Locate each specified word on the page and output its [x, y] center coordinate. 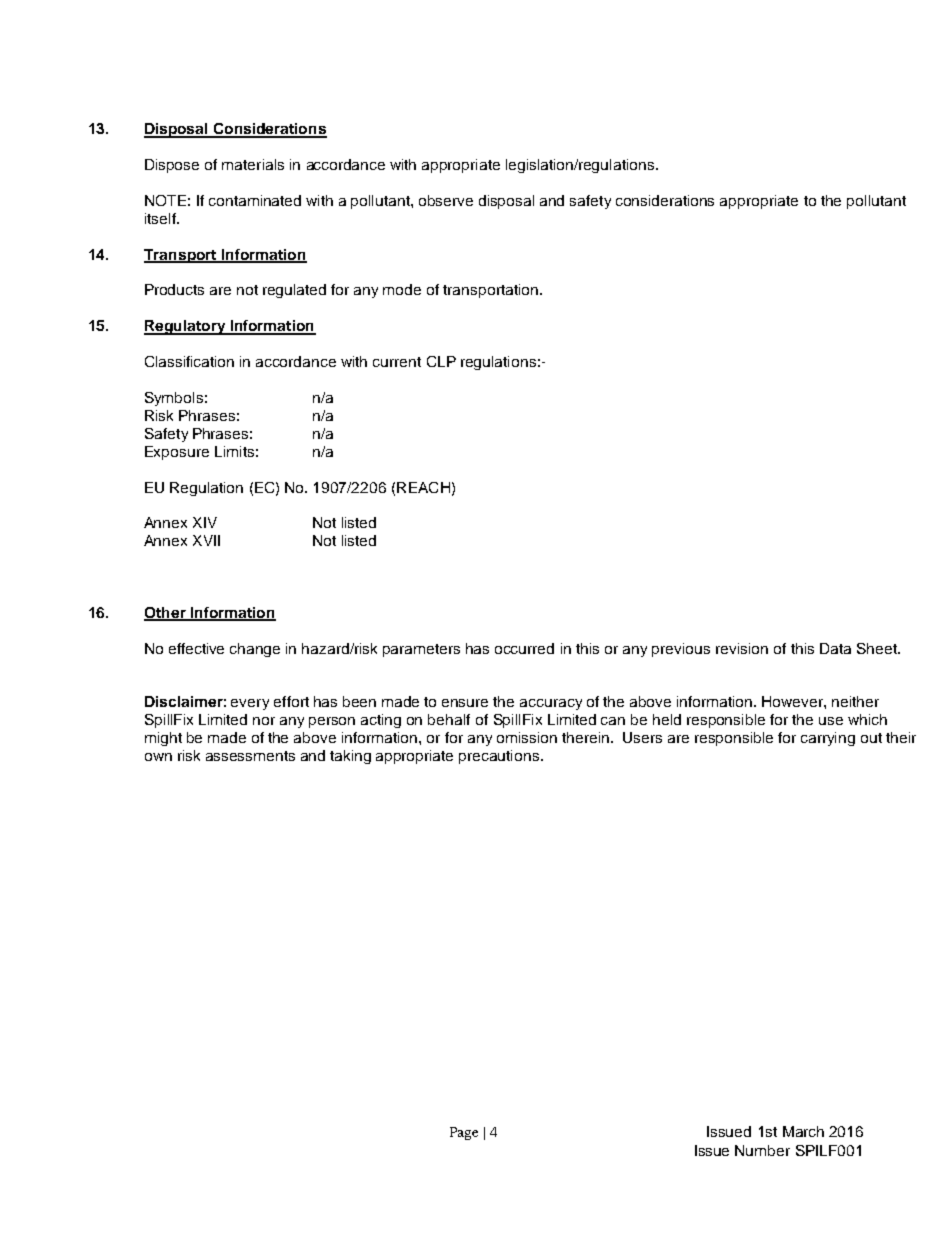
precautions [500, 757]
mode [402, 289]
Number [762, 1150]
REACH [423, 487]
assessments [250, 756]
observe [446, 200]
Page [464, 1133]
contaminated [255, 200]
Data [835, 648]
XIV [205, 522]
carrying [828, 739]
